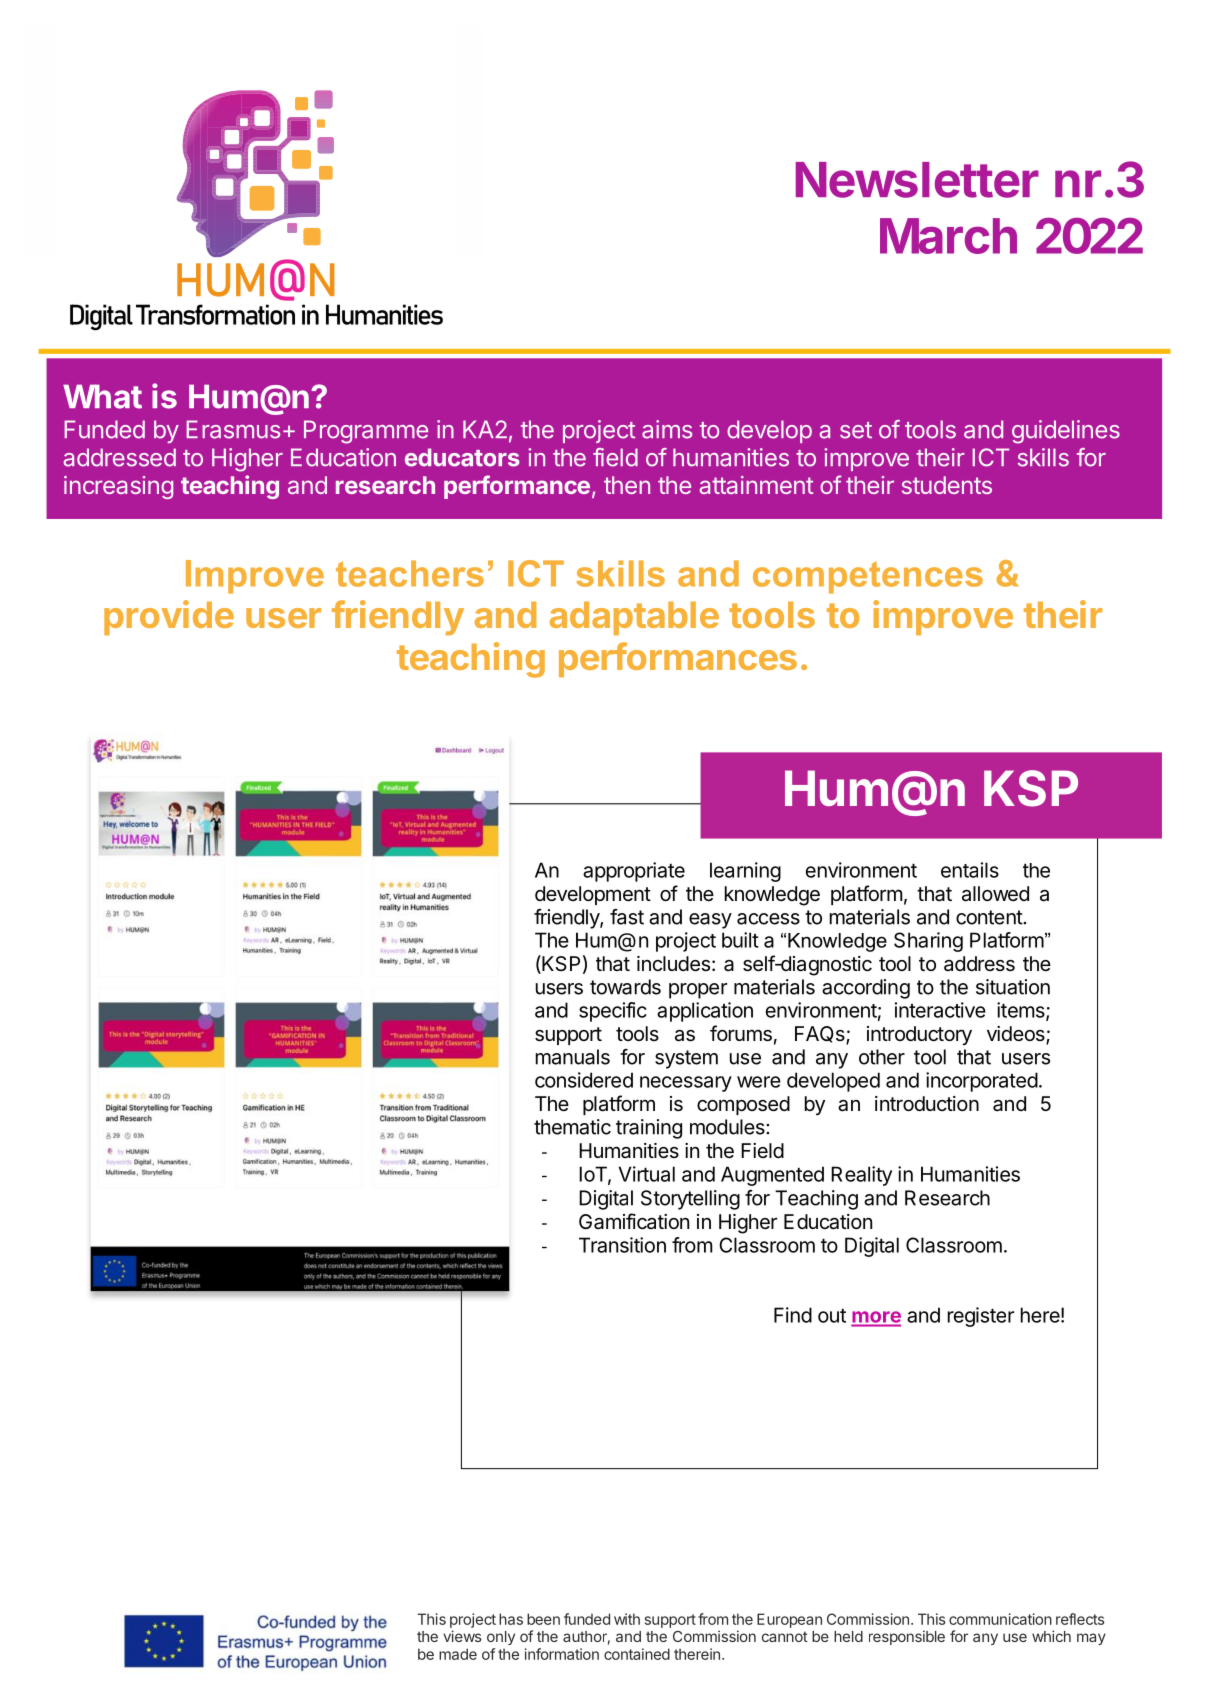 This image has width=1207, height=1708. I want to click on communication, so click(1000, 1619).
